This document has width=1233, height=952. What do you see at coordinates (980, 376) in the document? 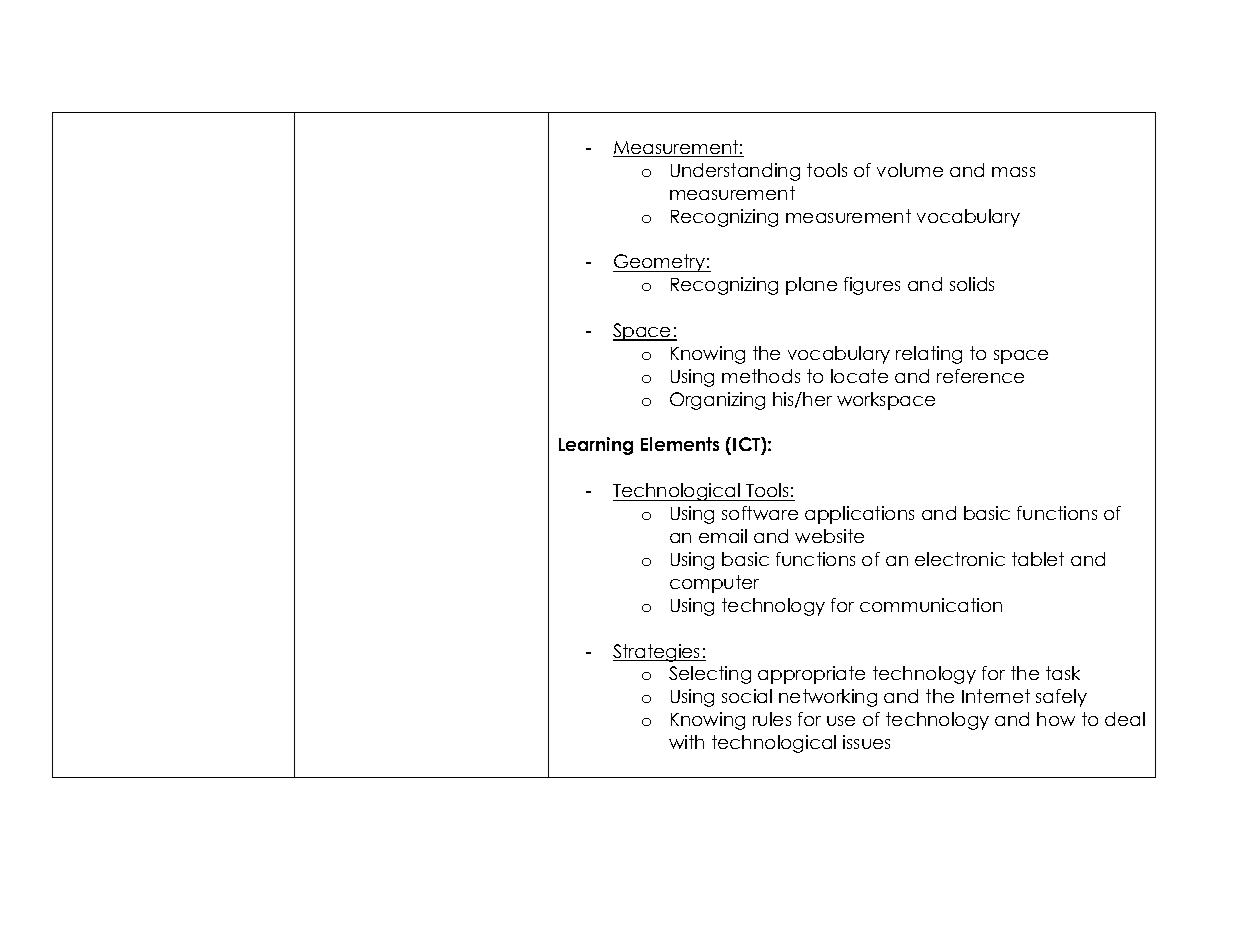
I see `reference` at bounding box center [980, 376].
